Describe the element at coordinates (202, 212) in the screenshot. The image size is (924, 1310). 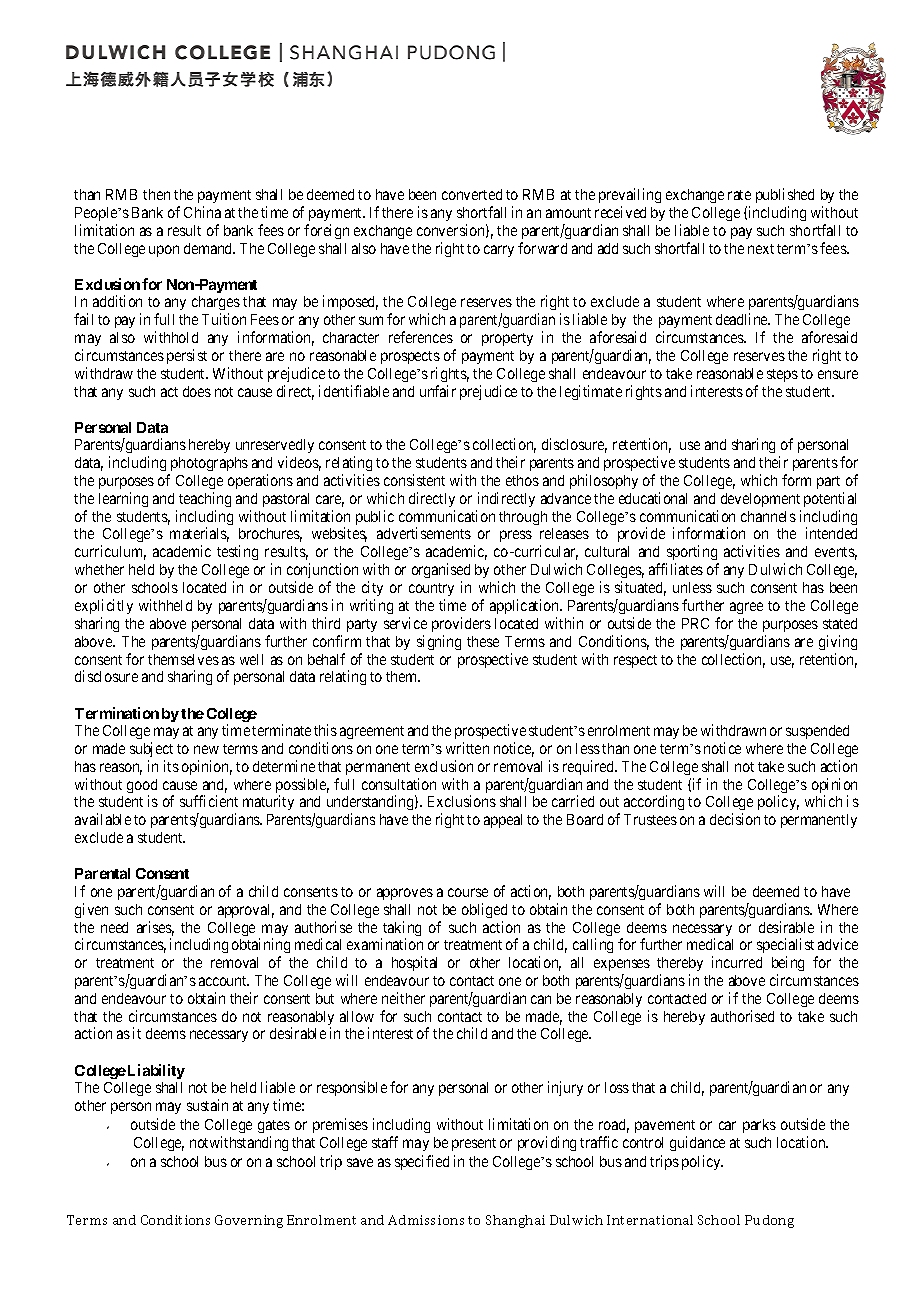
I see `China` at that location.
